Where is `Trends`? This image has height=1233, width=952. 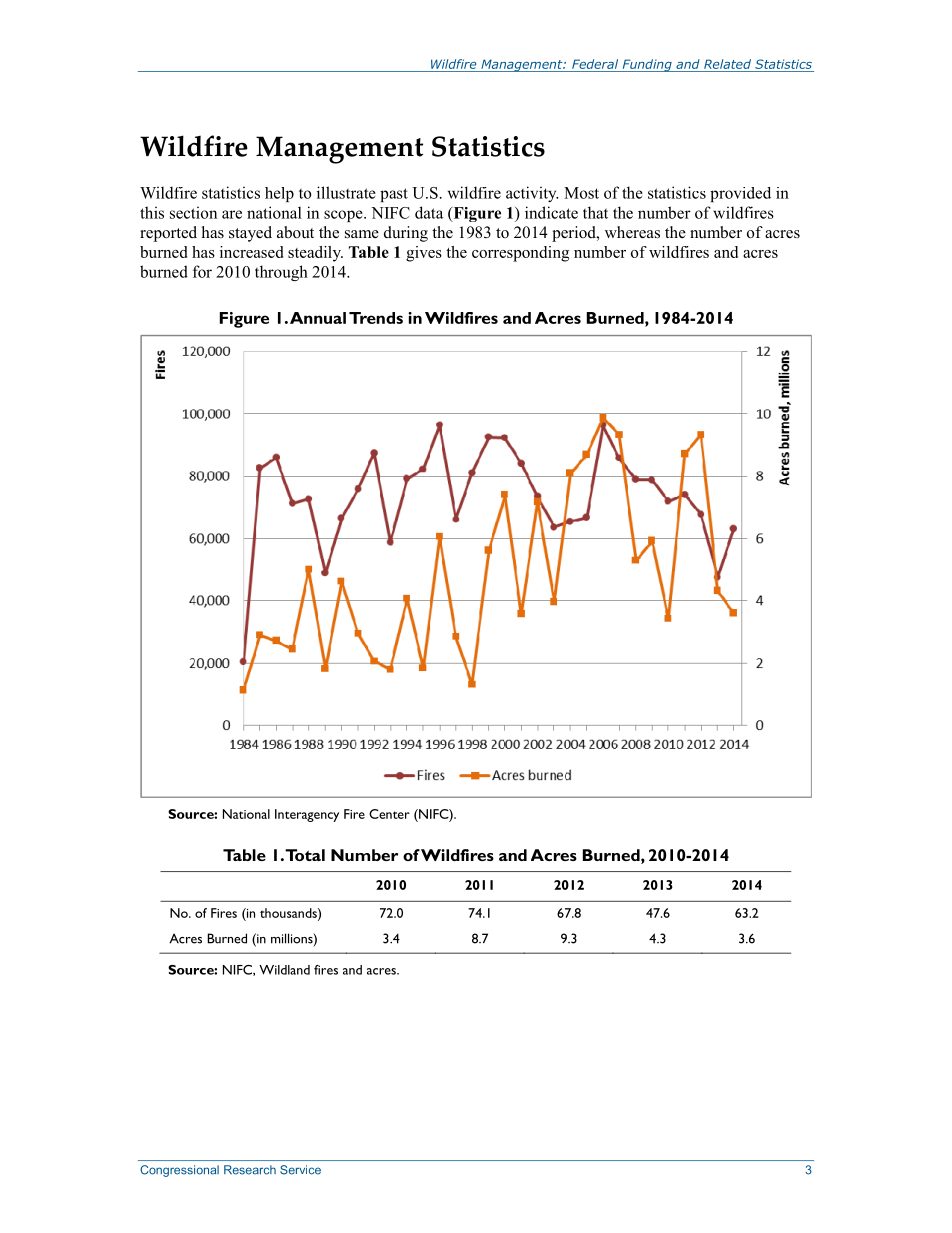
Trends is located at coordinates (376, 318).
